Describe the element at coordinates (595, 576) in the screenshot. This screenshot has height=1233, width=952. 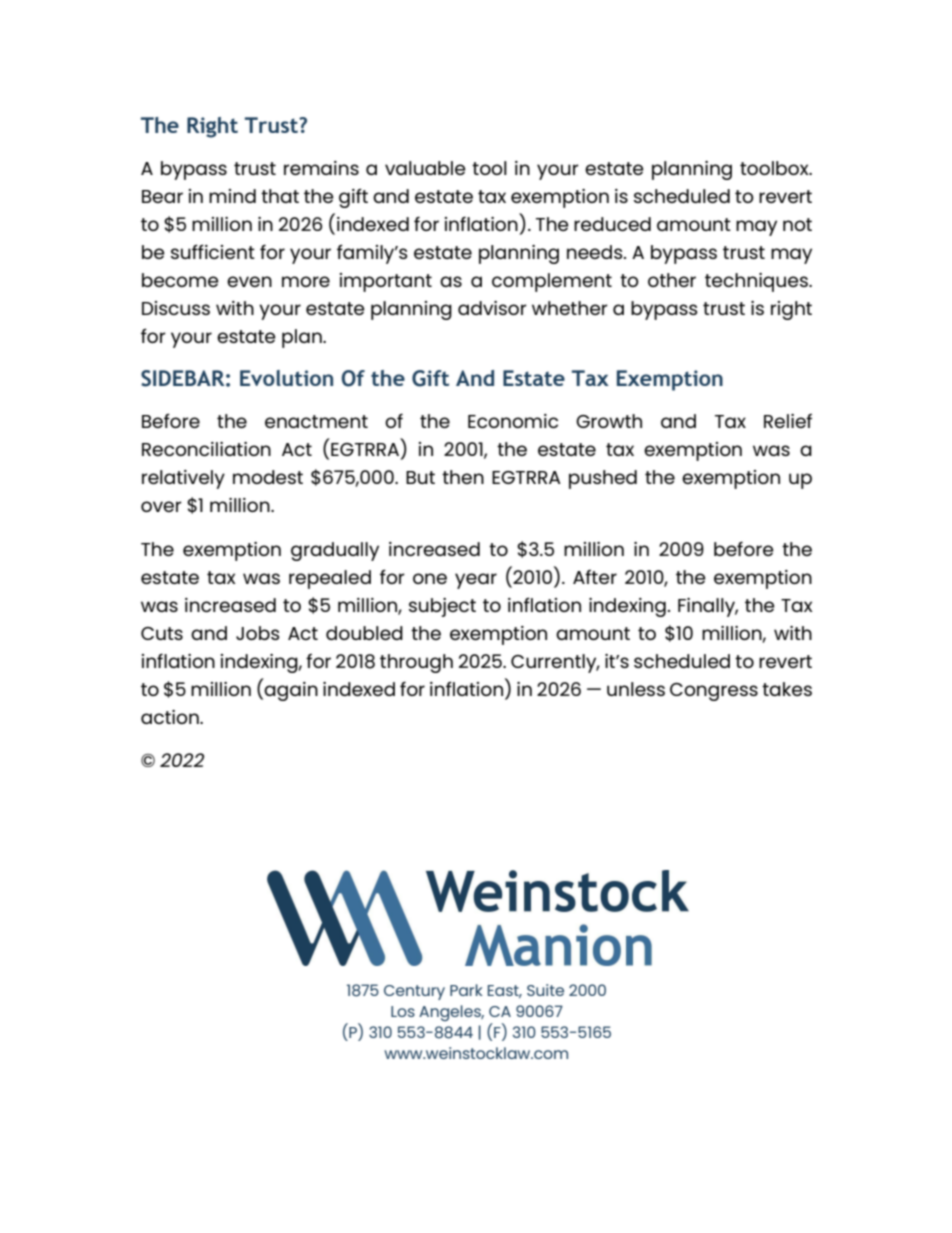
I see `After` at that location.
